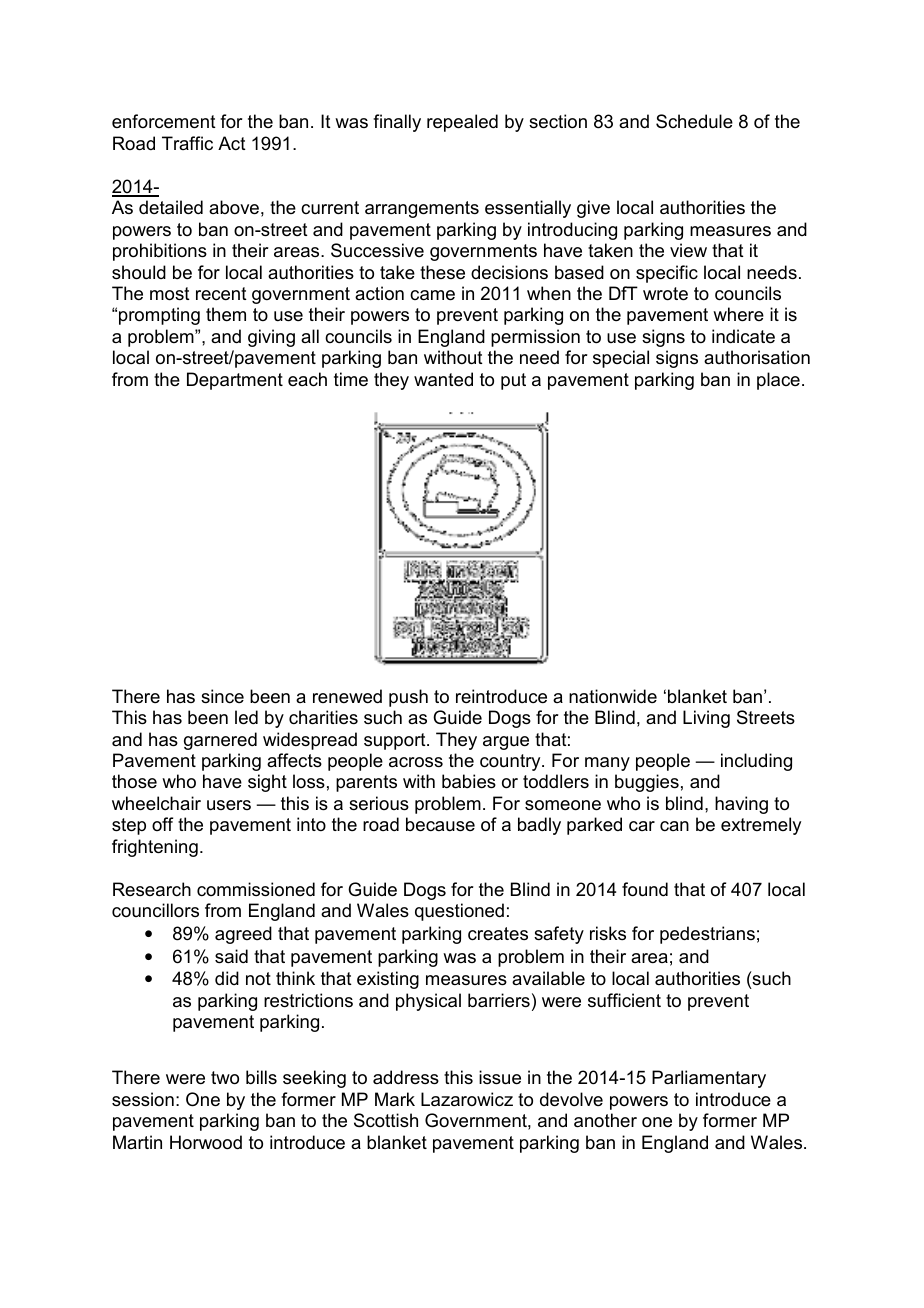 Image resolution: width=924 pixels, height=1308 pixels. What do you see at coordinates (706, 719) in the page?
I see `Living` at bounding box center [706, 719].
